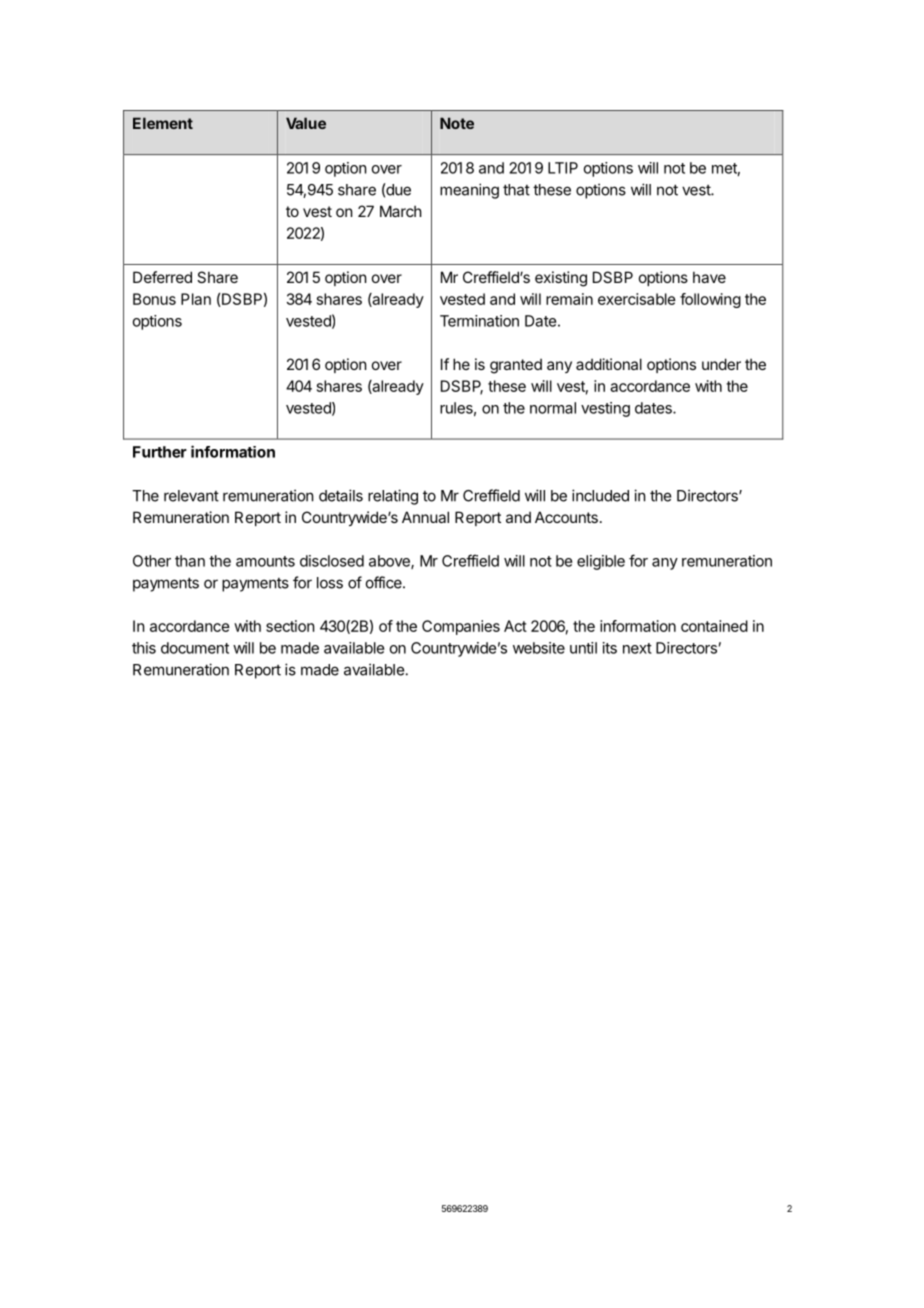  What do you see at coordinates (516, 366) in the image?
I see `granted` at bounding box center [516, 366].
